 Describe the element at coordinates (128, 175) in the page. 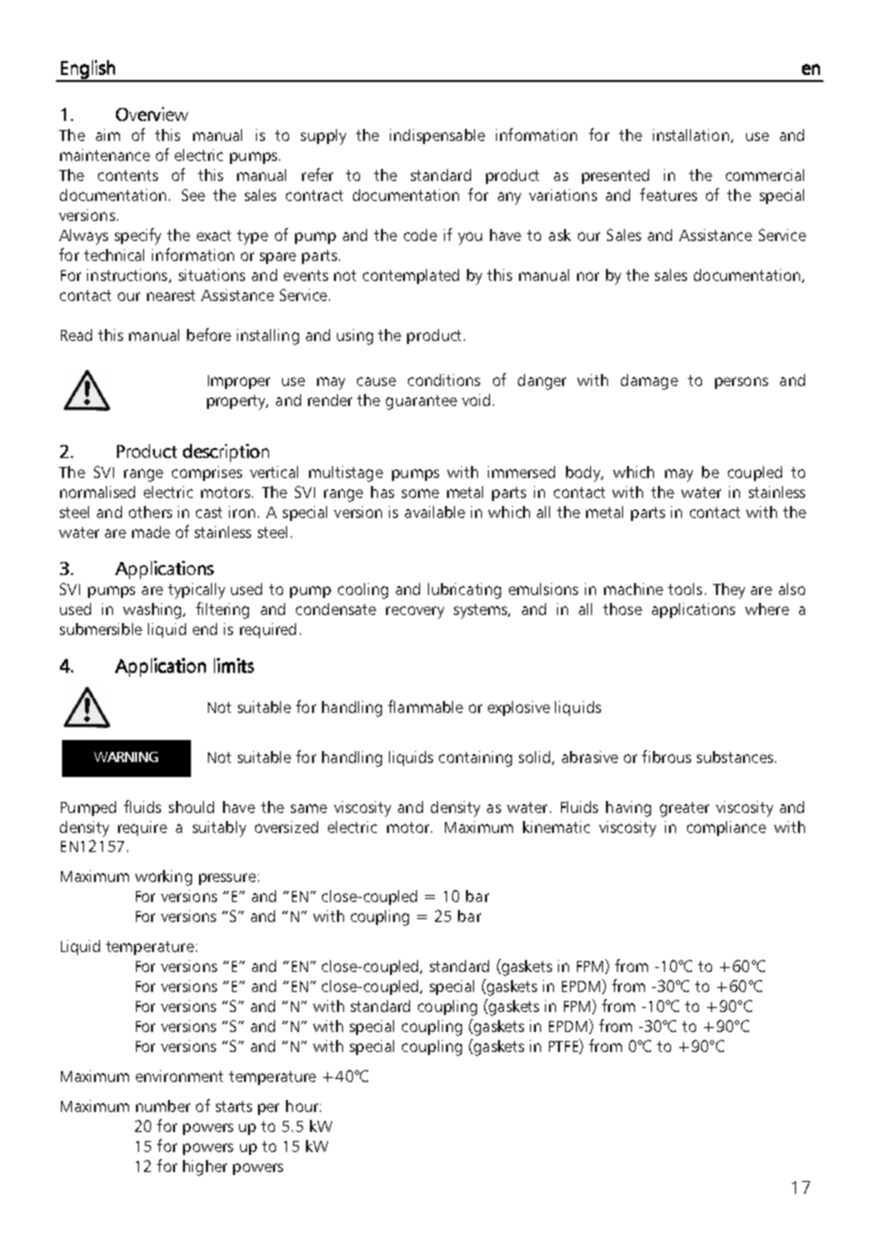

I see `contents` at that location.
